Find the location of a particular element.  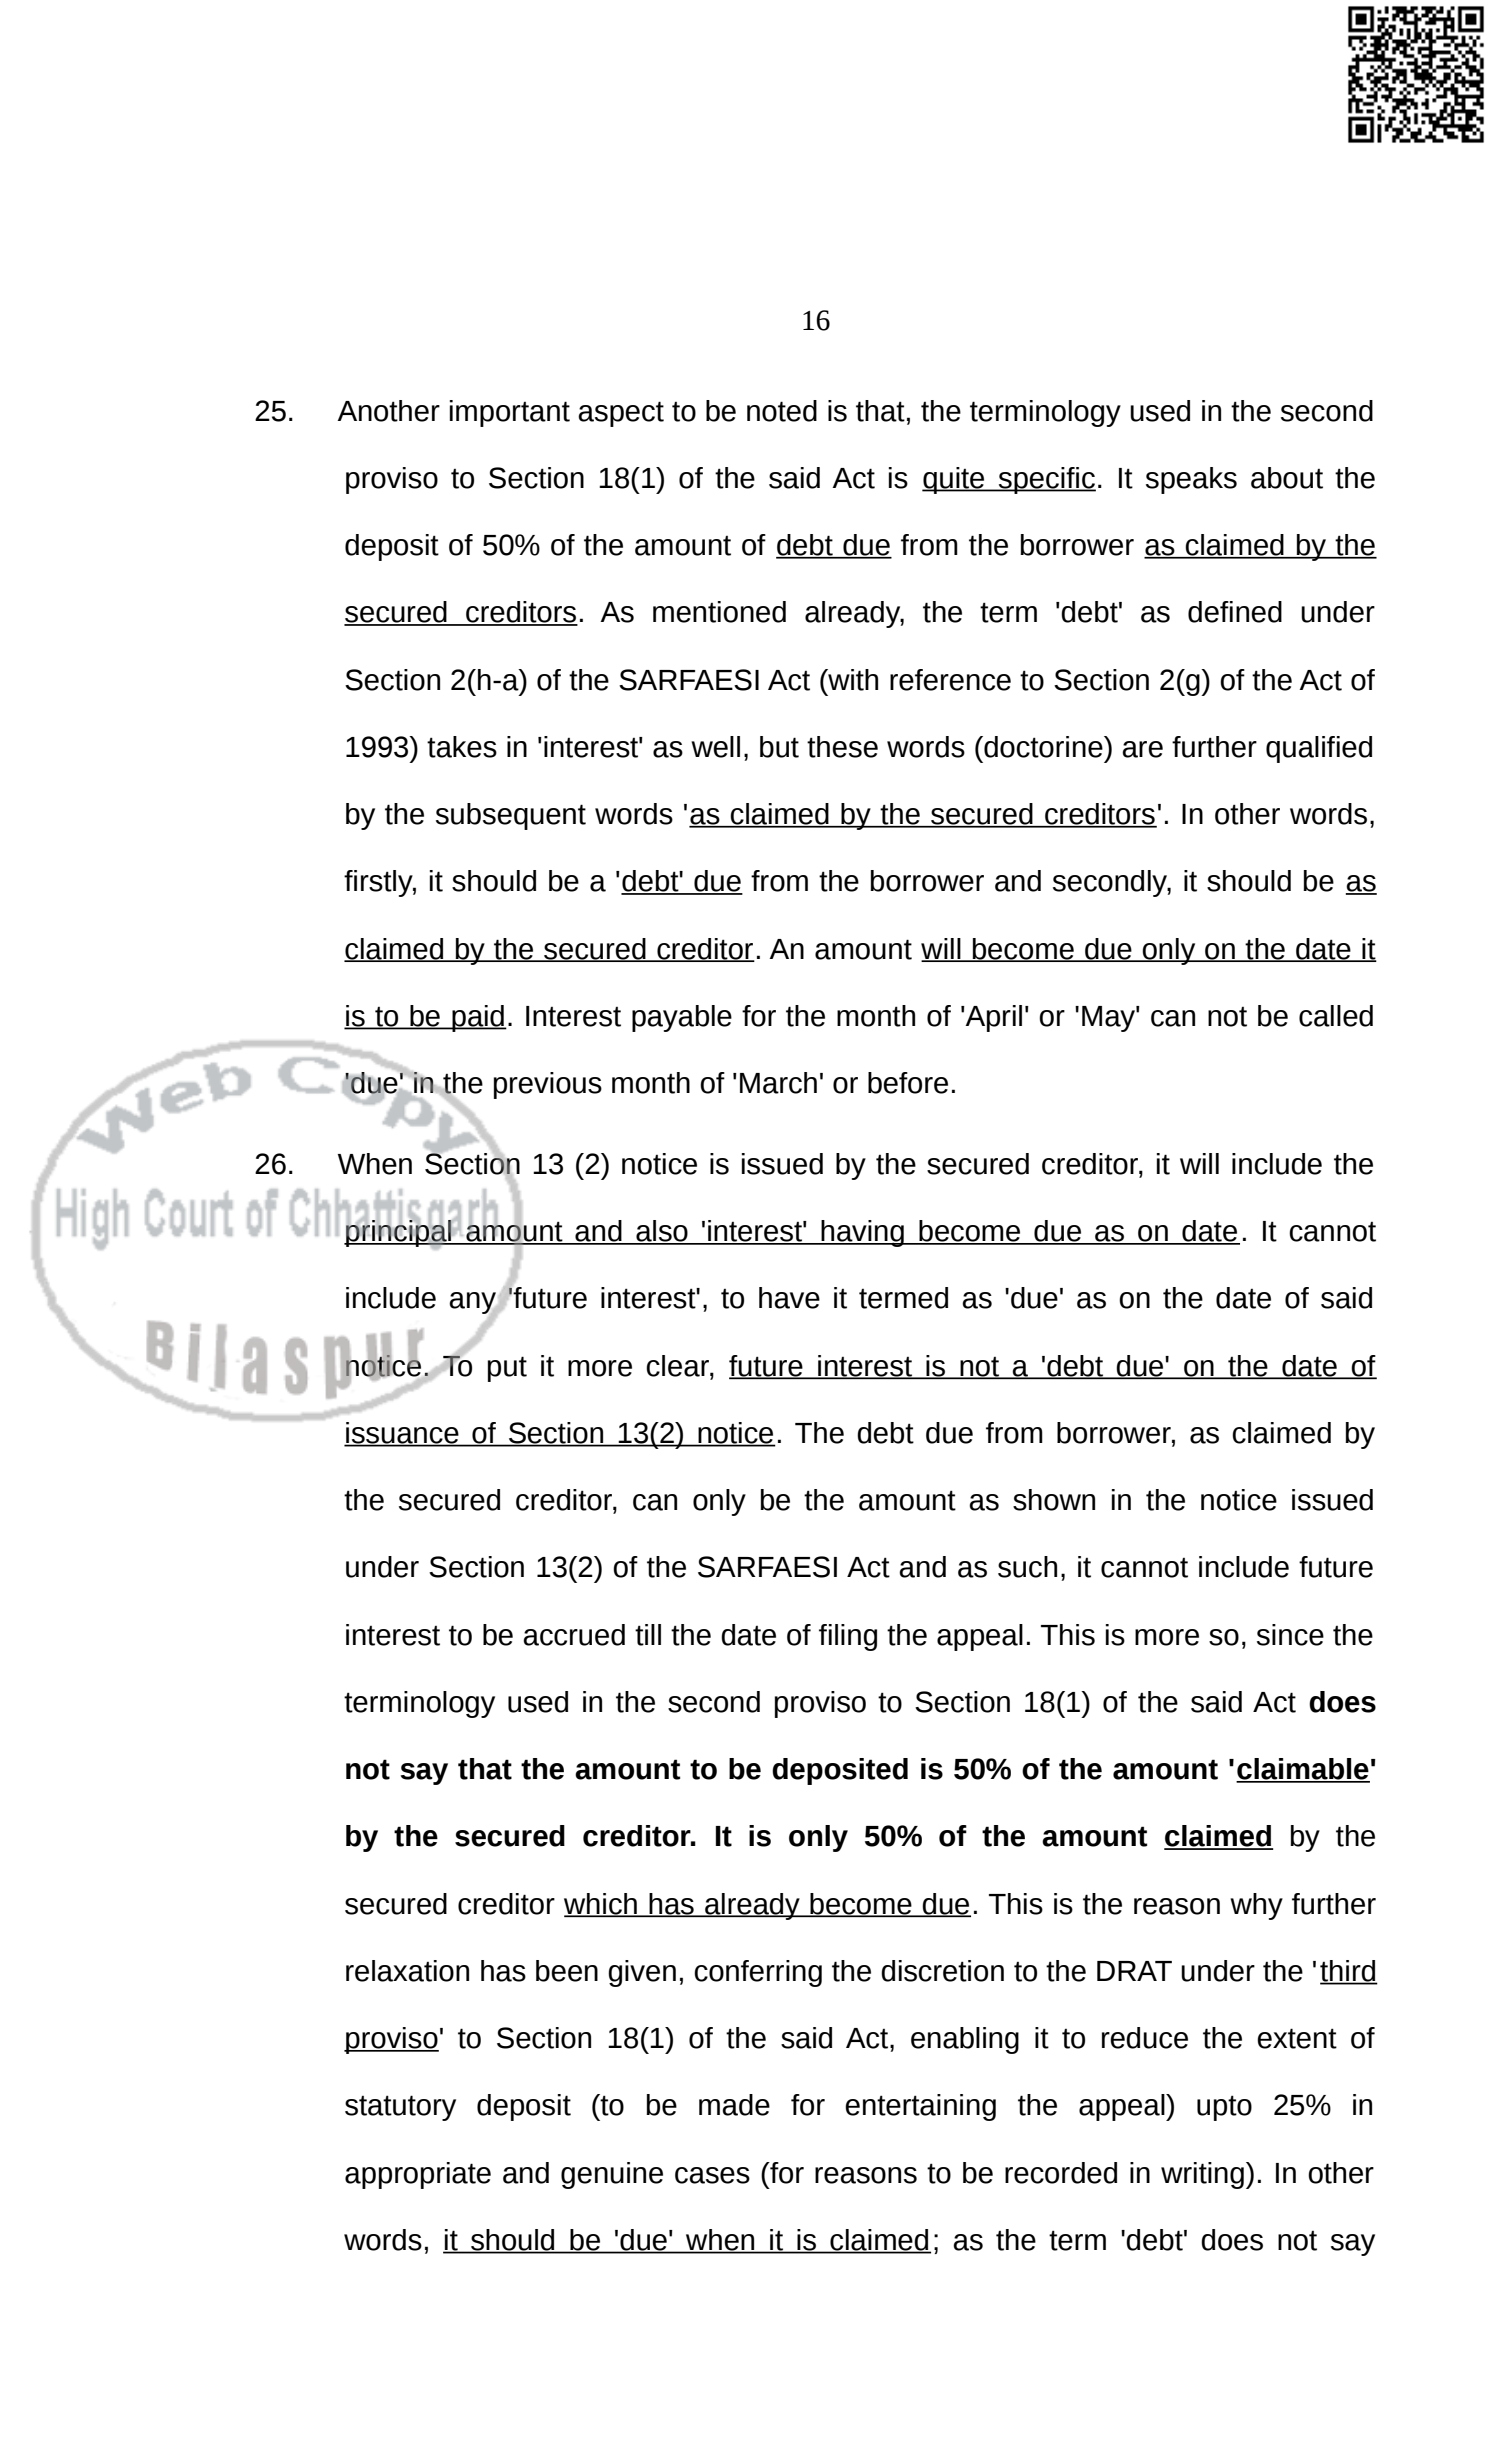

filing is located at coordinates (848, 1637).
